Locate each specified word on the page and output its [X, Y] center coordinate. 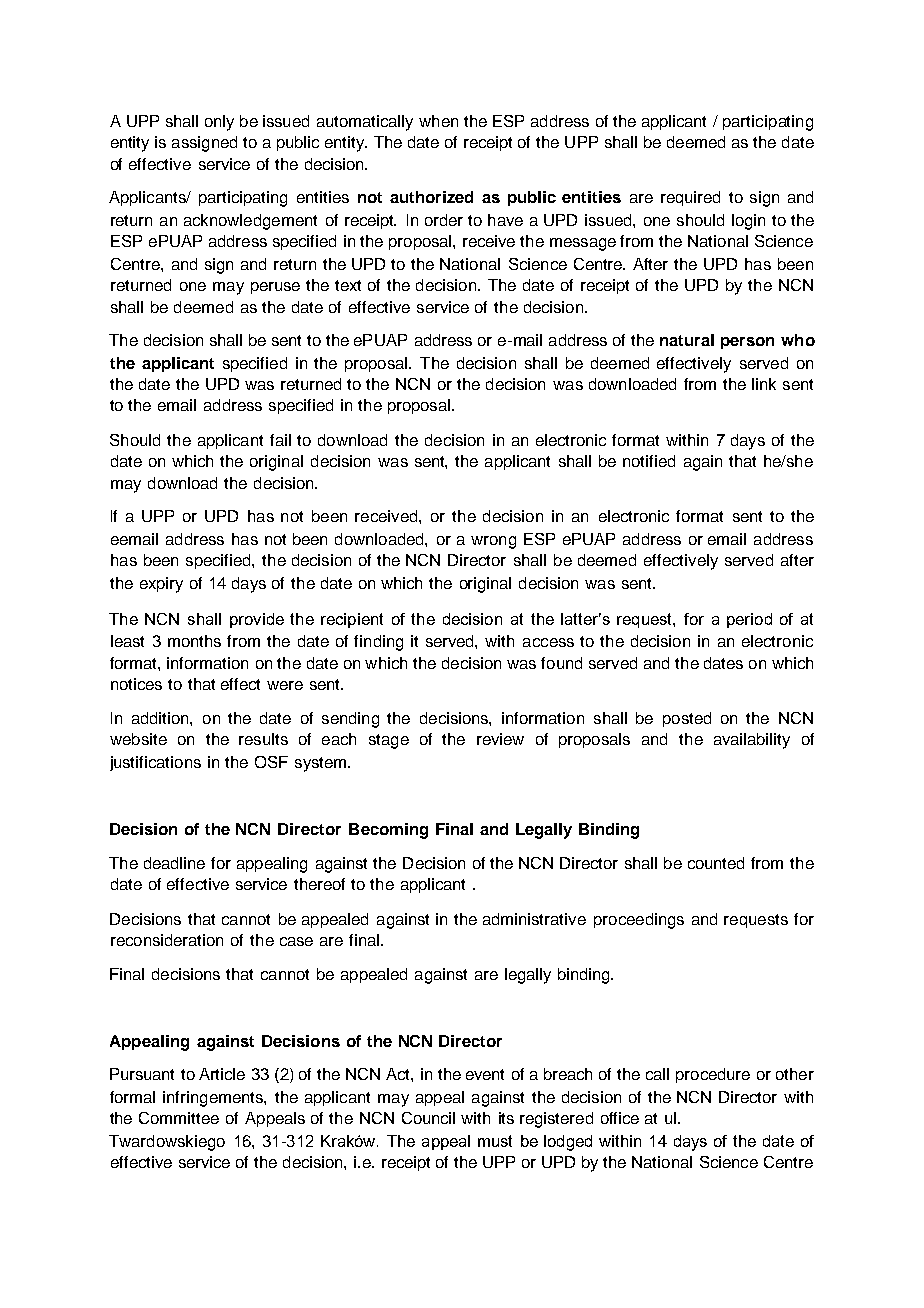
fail [280, 440]
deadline [174, 863]
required [690, 198]
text [348, 285]
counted [716, 863]
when [438, 121]
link [764, 384]
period [749, 620]
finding [378, 643]
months [194, 641]
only [219, 123]
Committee [179, 1118]
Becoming [388, 831]
